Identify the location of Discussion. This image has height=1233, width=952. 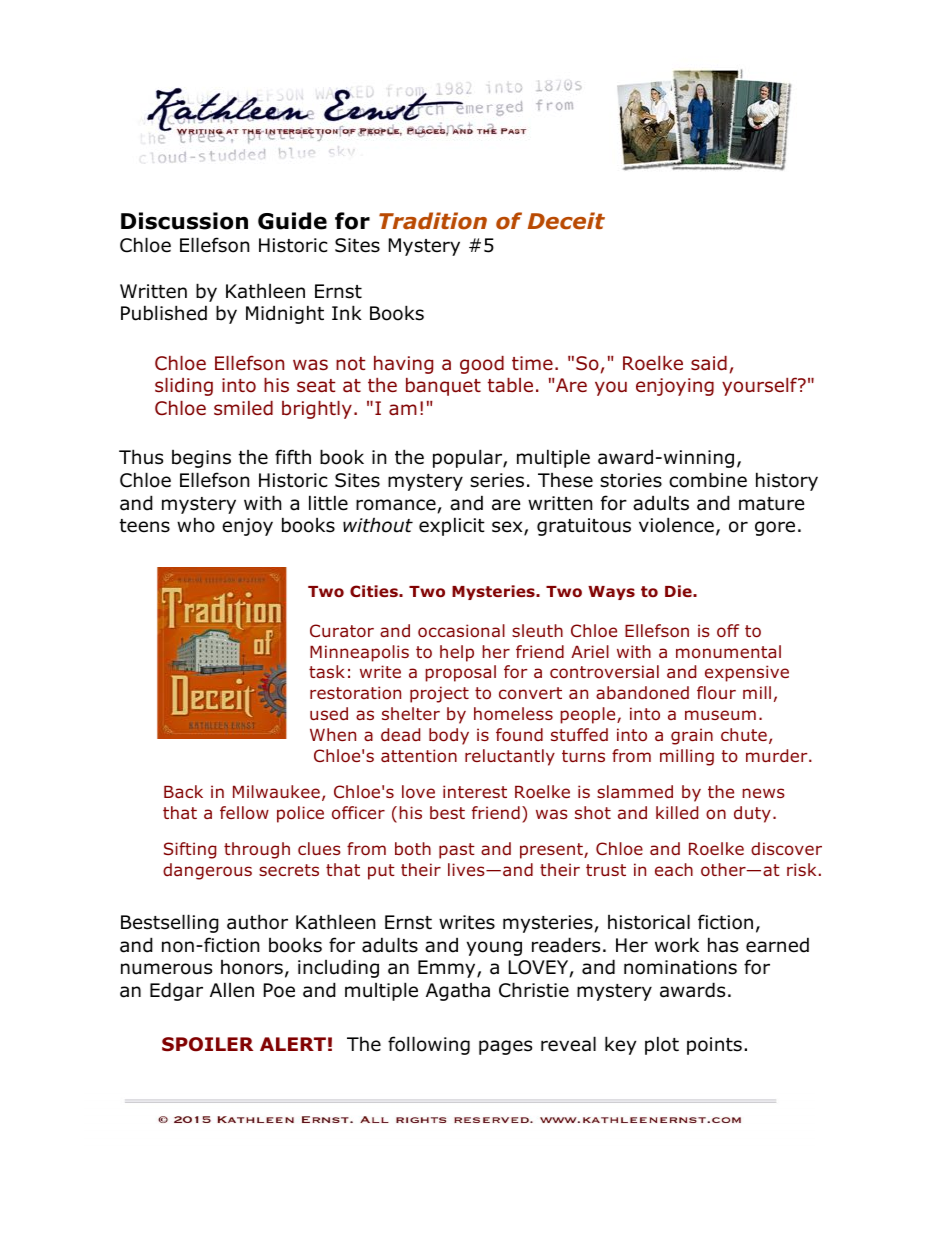
(184, 221).
